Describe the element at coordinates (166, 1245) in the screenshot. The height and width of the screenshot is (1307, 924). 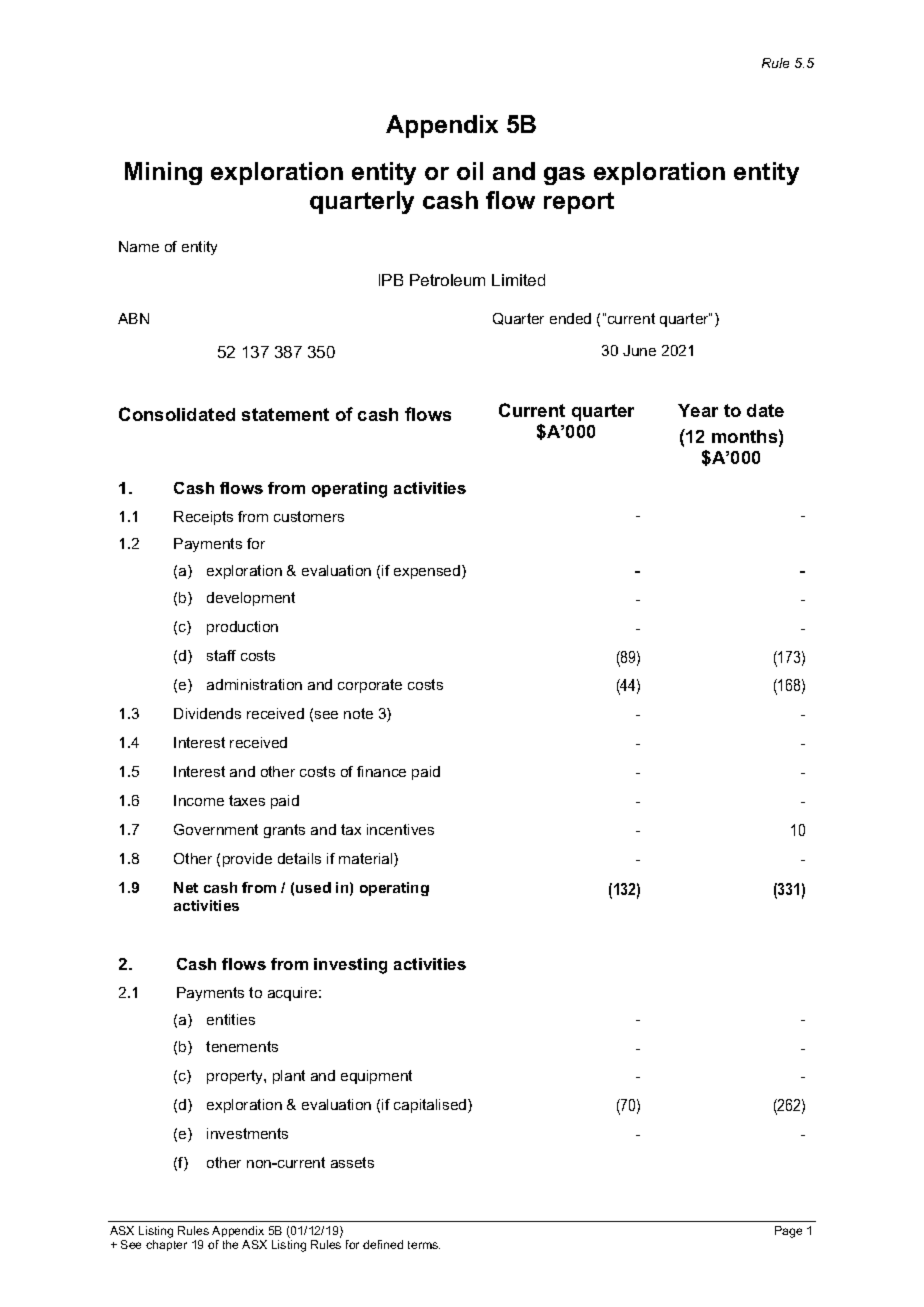
I see `chapter` at that location.
